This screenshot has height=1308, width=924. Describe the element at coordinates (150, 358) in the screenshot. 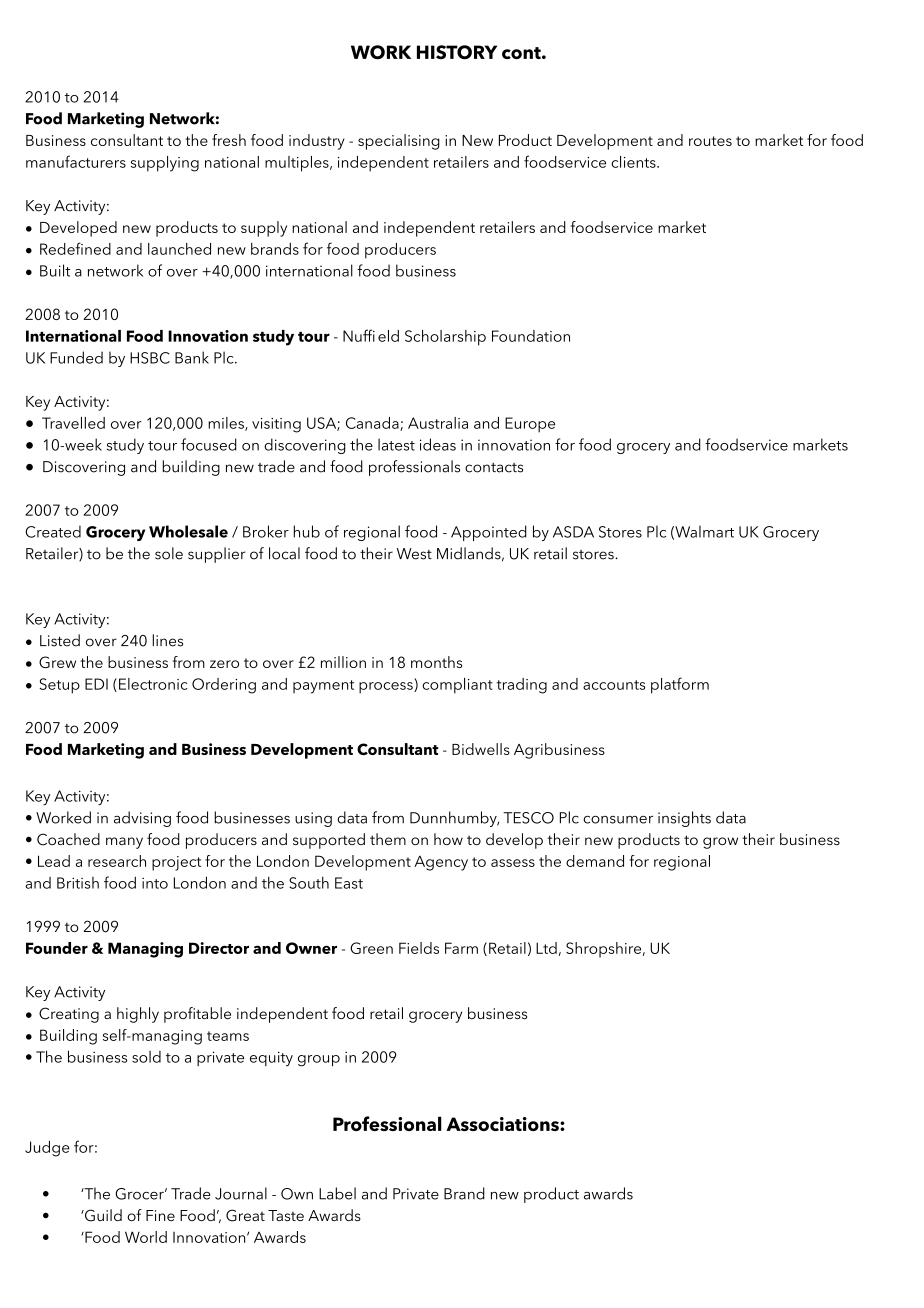

I see `HSBC` at that location.
